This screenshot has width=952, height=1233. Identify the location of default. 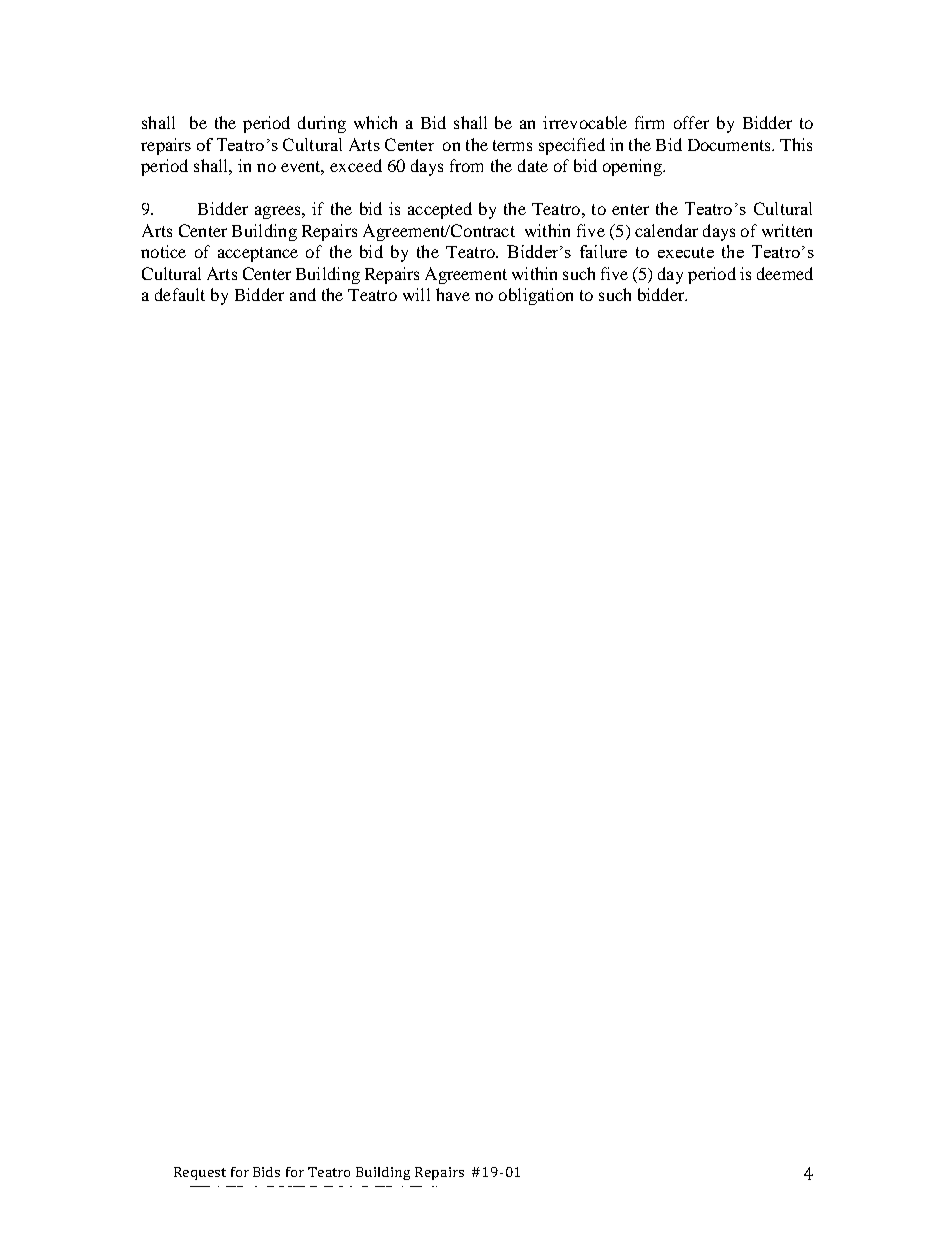
(180, 294).
